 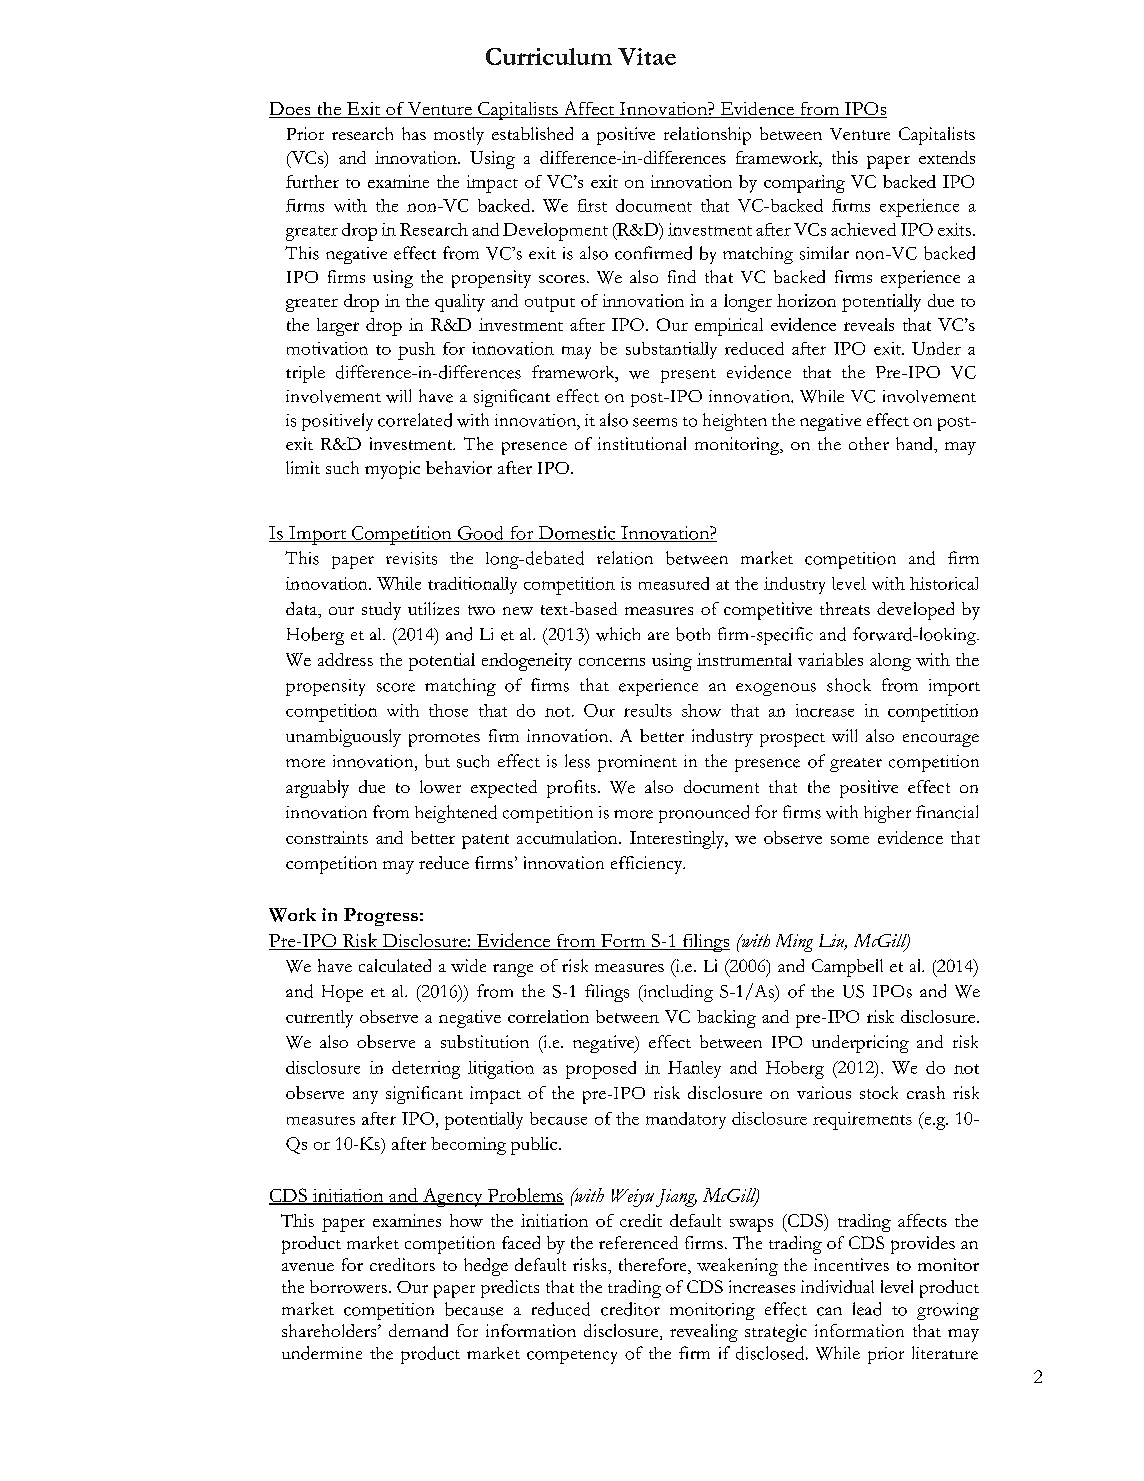 What do you see at coordinates (869, 443) in the screenshot?
I see `other` at bounding box center [869, 443].
